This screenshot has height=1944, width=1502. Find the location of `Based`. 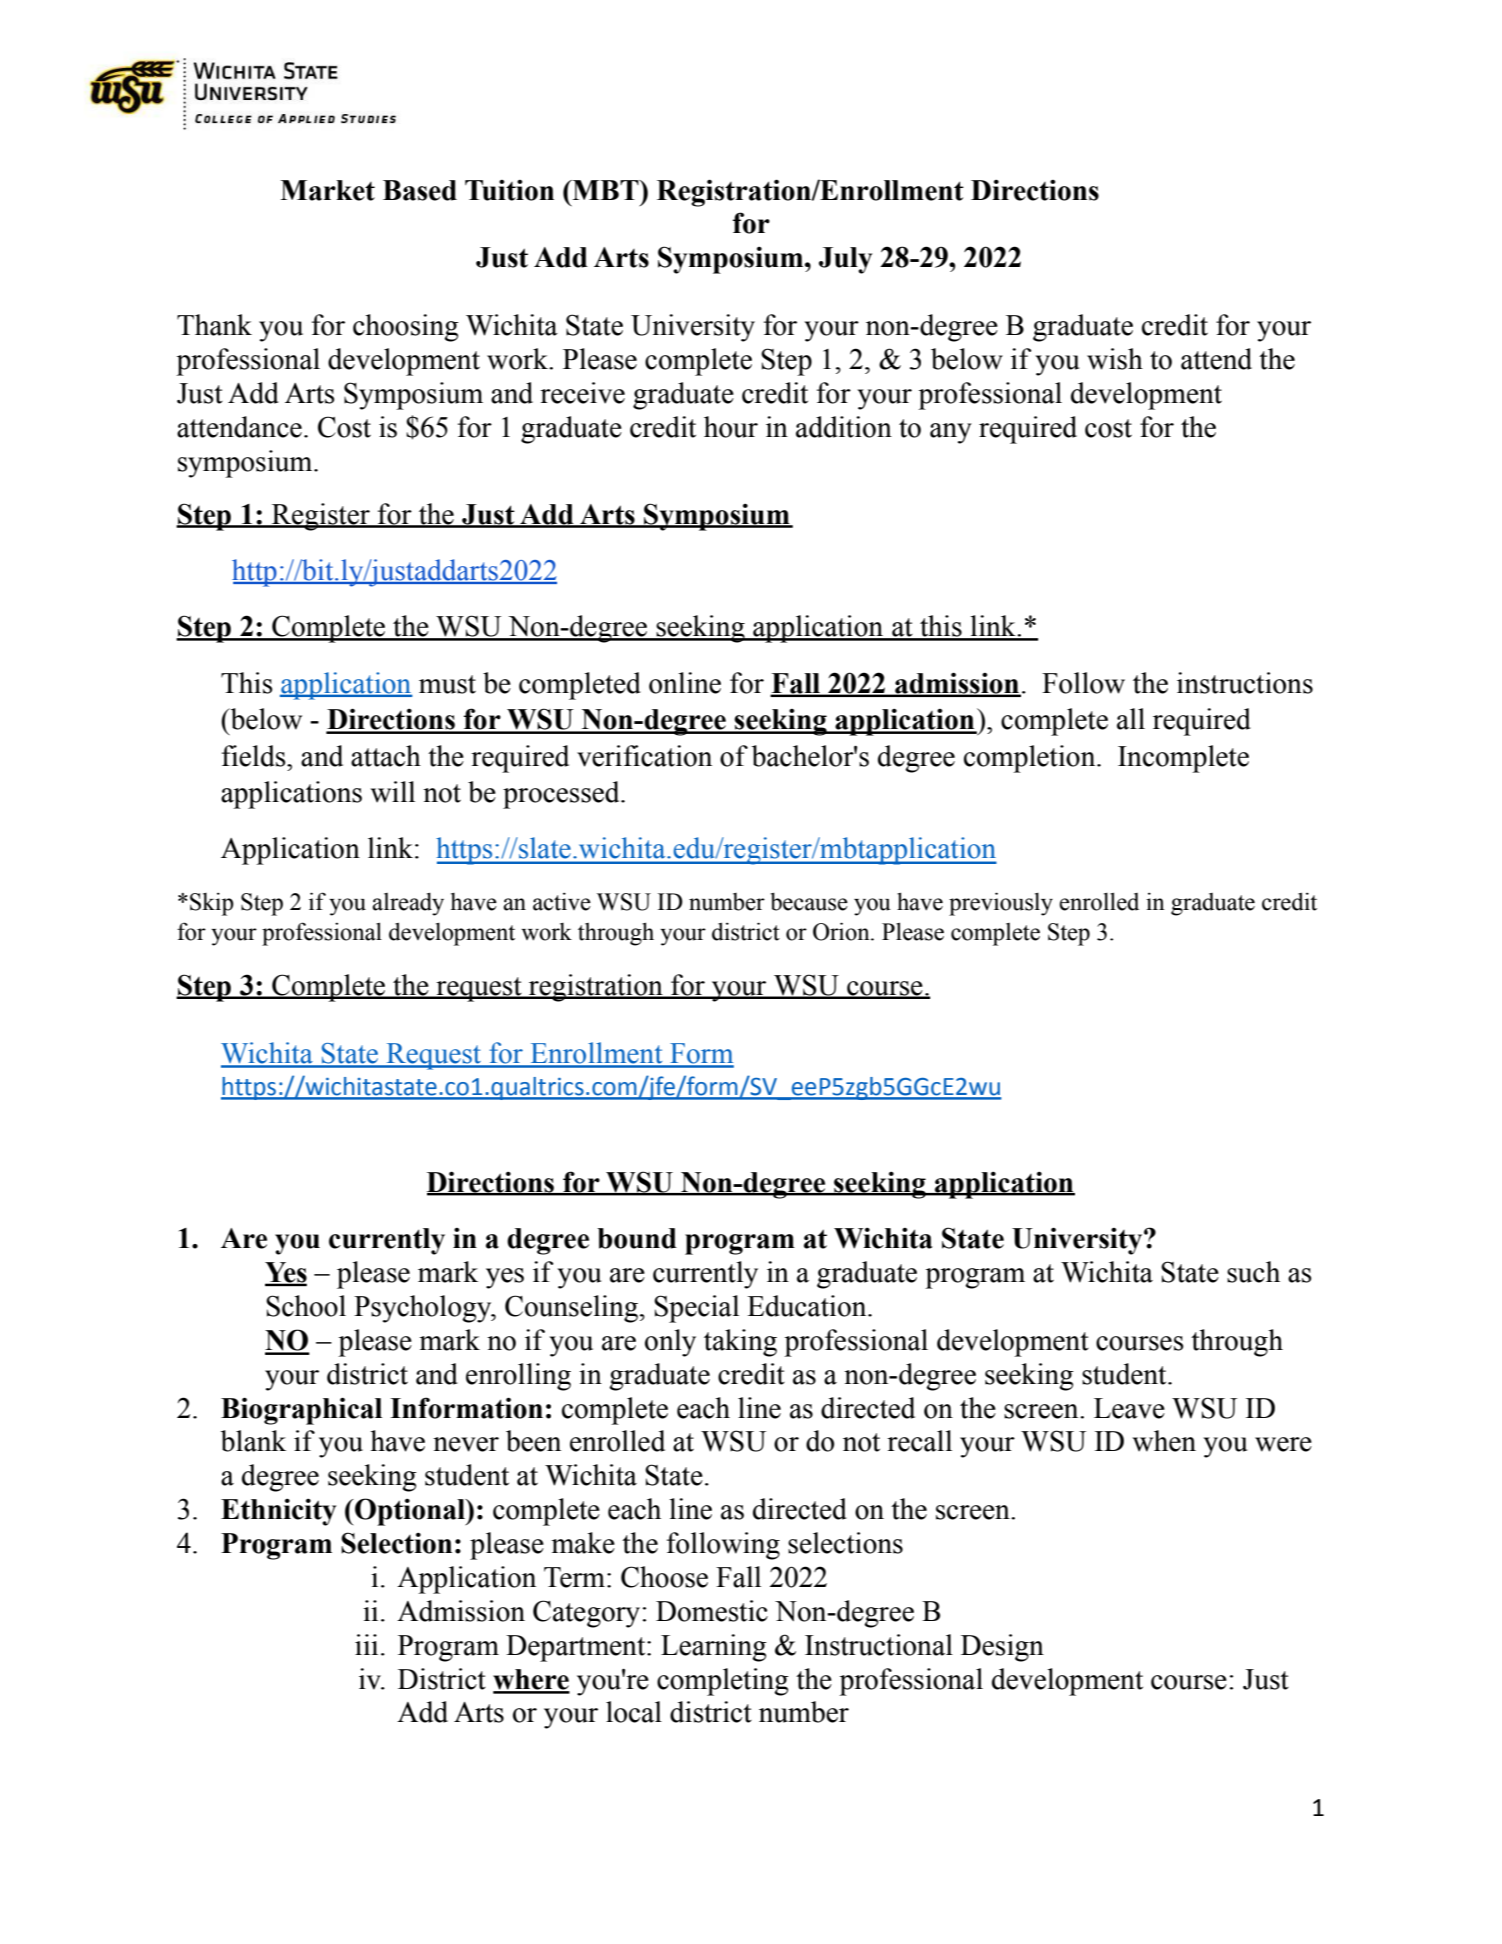

Based is located at coordinates (420, 190).
